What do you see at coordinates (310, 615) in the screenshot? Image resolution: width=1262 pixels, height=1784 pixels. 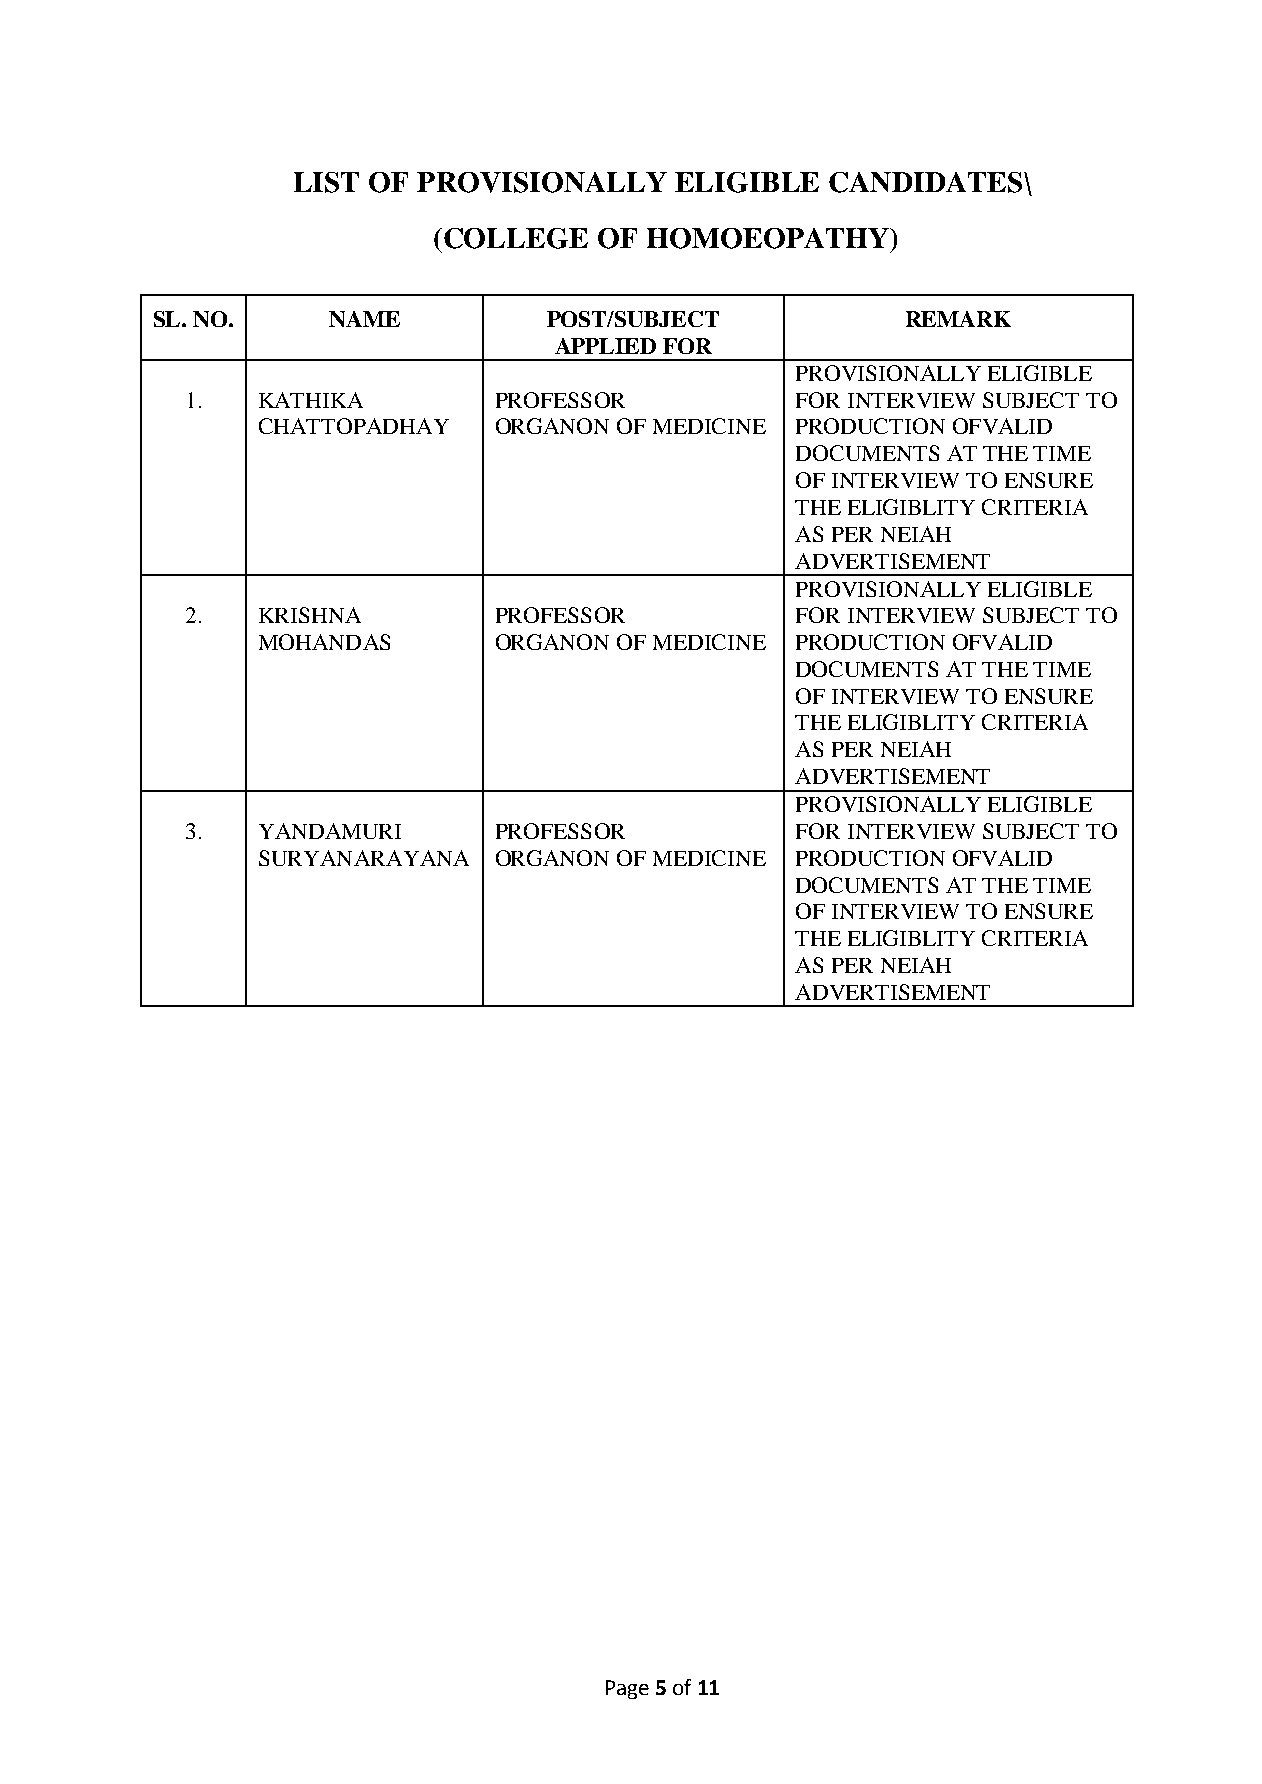 I see `KRISHNA` at bounding box center [310, 615].
